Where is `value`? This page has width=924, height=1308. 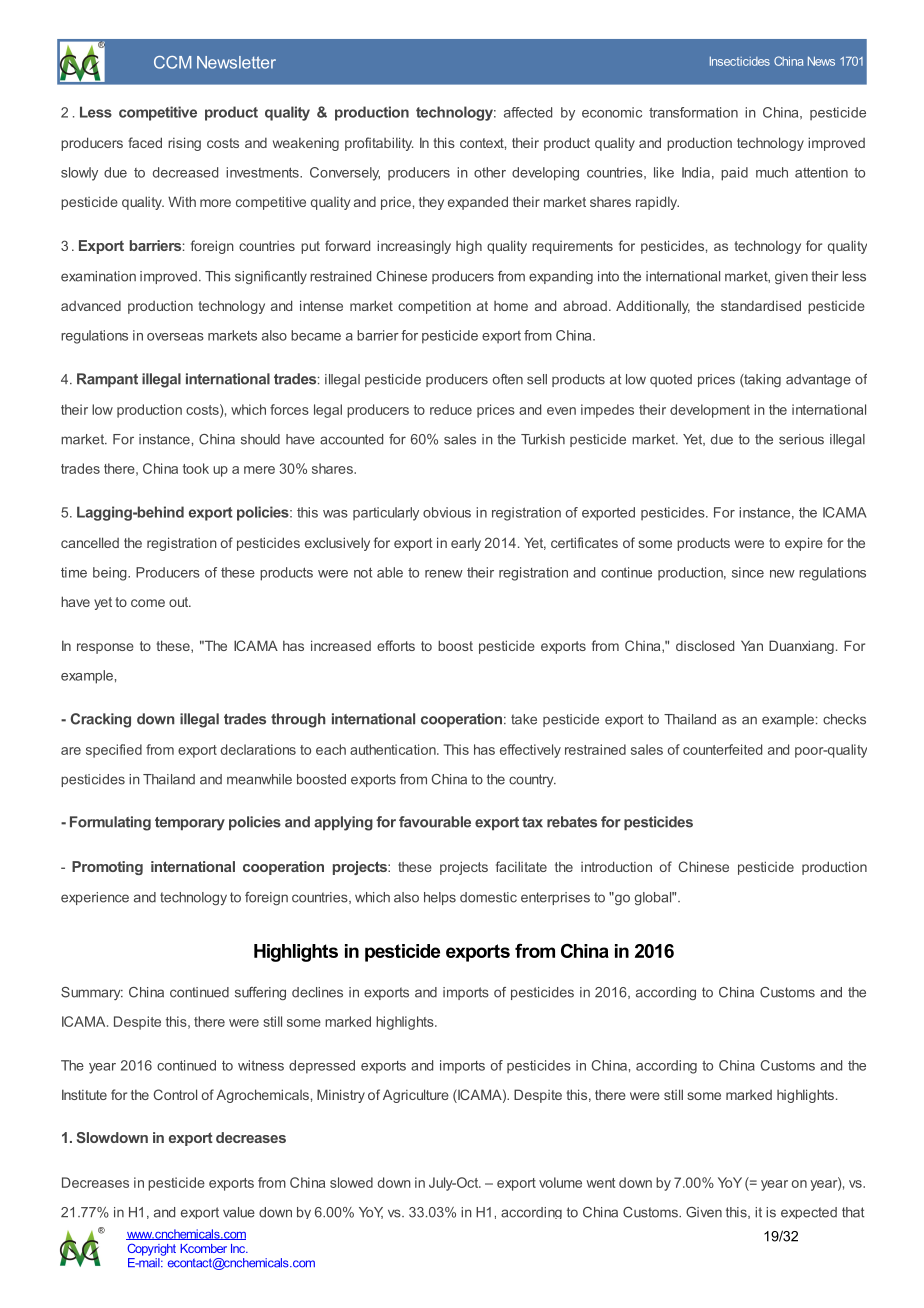
value is located at coordinates (239, 1212).
